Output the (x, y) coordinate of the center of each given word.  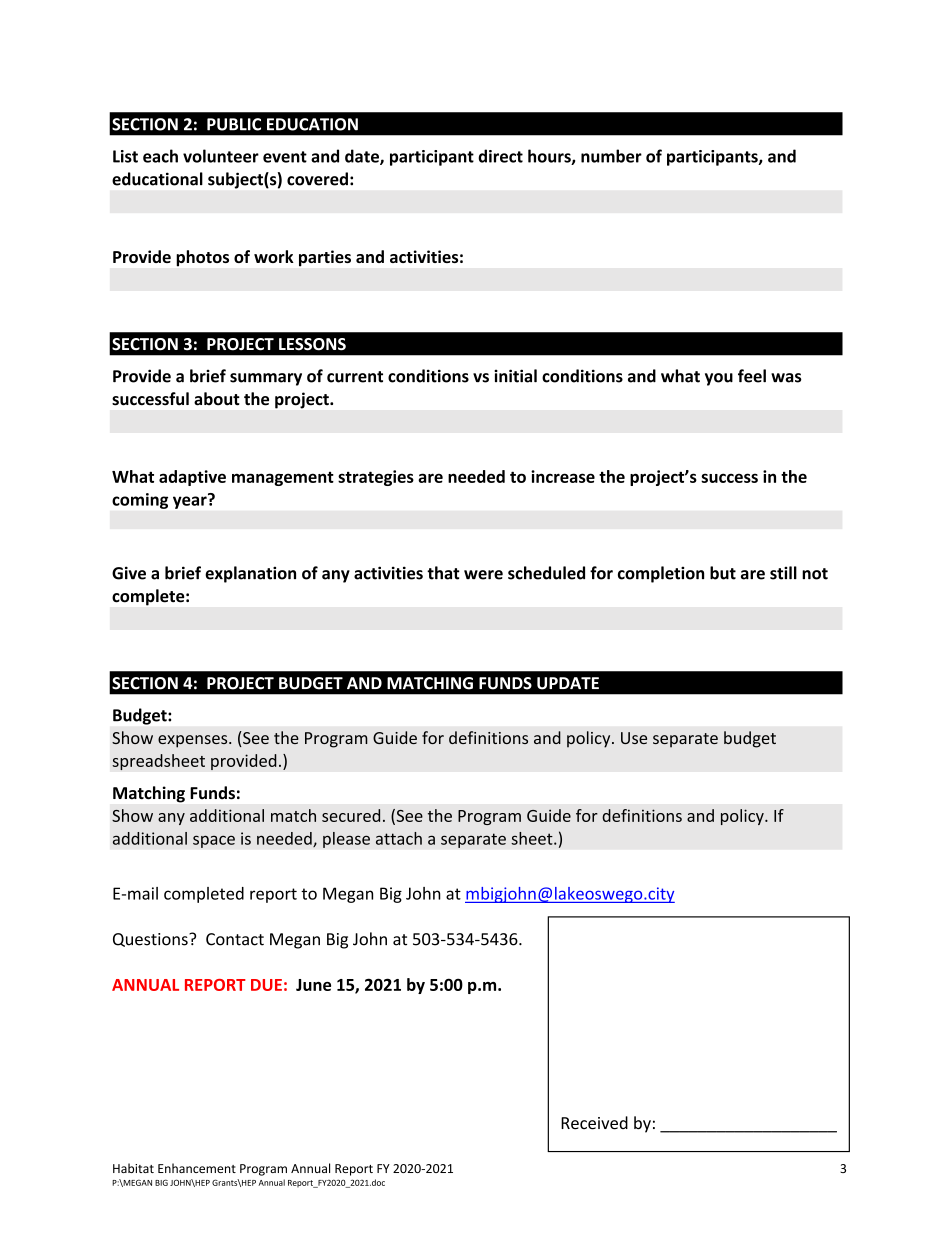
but (723, 573)
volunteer (221, 156)
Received (594, 1123)
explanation (250, 574)
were (483, 575)
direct (500, 156)
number (611, 156)
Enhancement (197, 1168)
